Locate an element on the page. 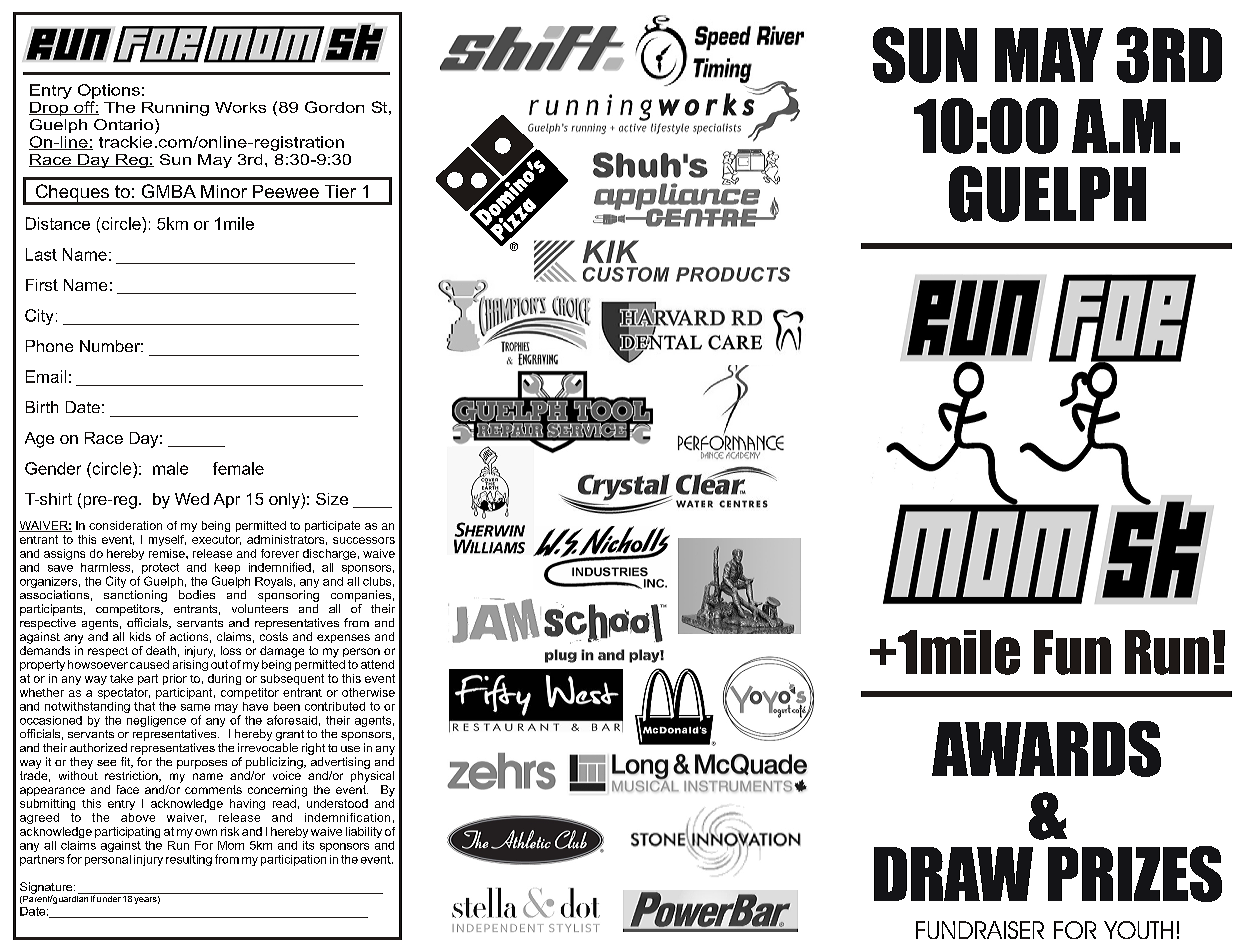 The width and height of the page is (1233, 952). liability is located at coordinates (364, 832).
